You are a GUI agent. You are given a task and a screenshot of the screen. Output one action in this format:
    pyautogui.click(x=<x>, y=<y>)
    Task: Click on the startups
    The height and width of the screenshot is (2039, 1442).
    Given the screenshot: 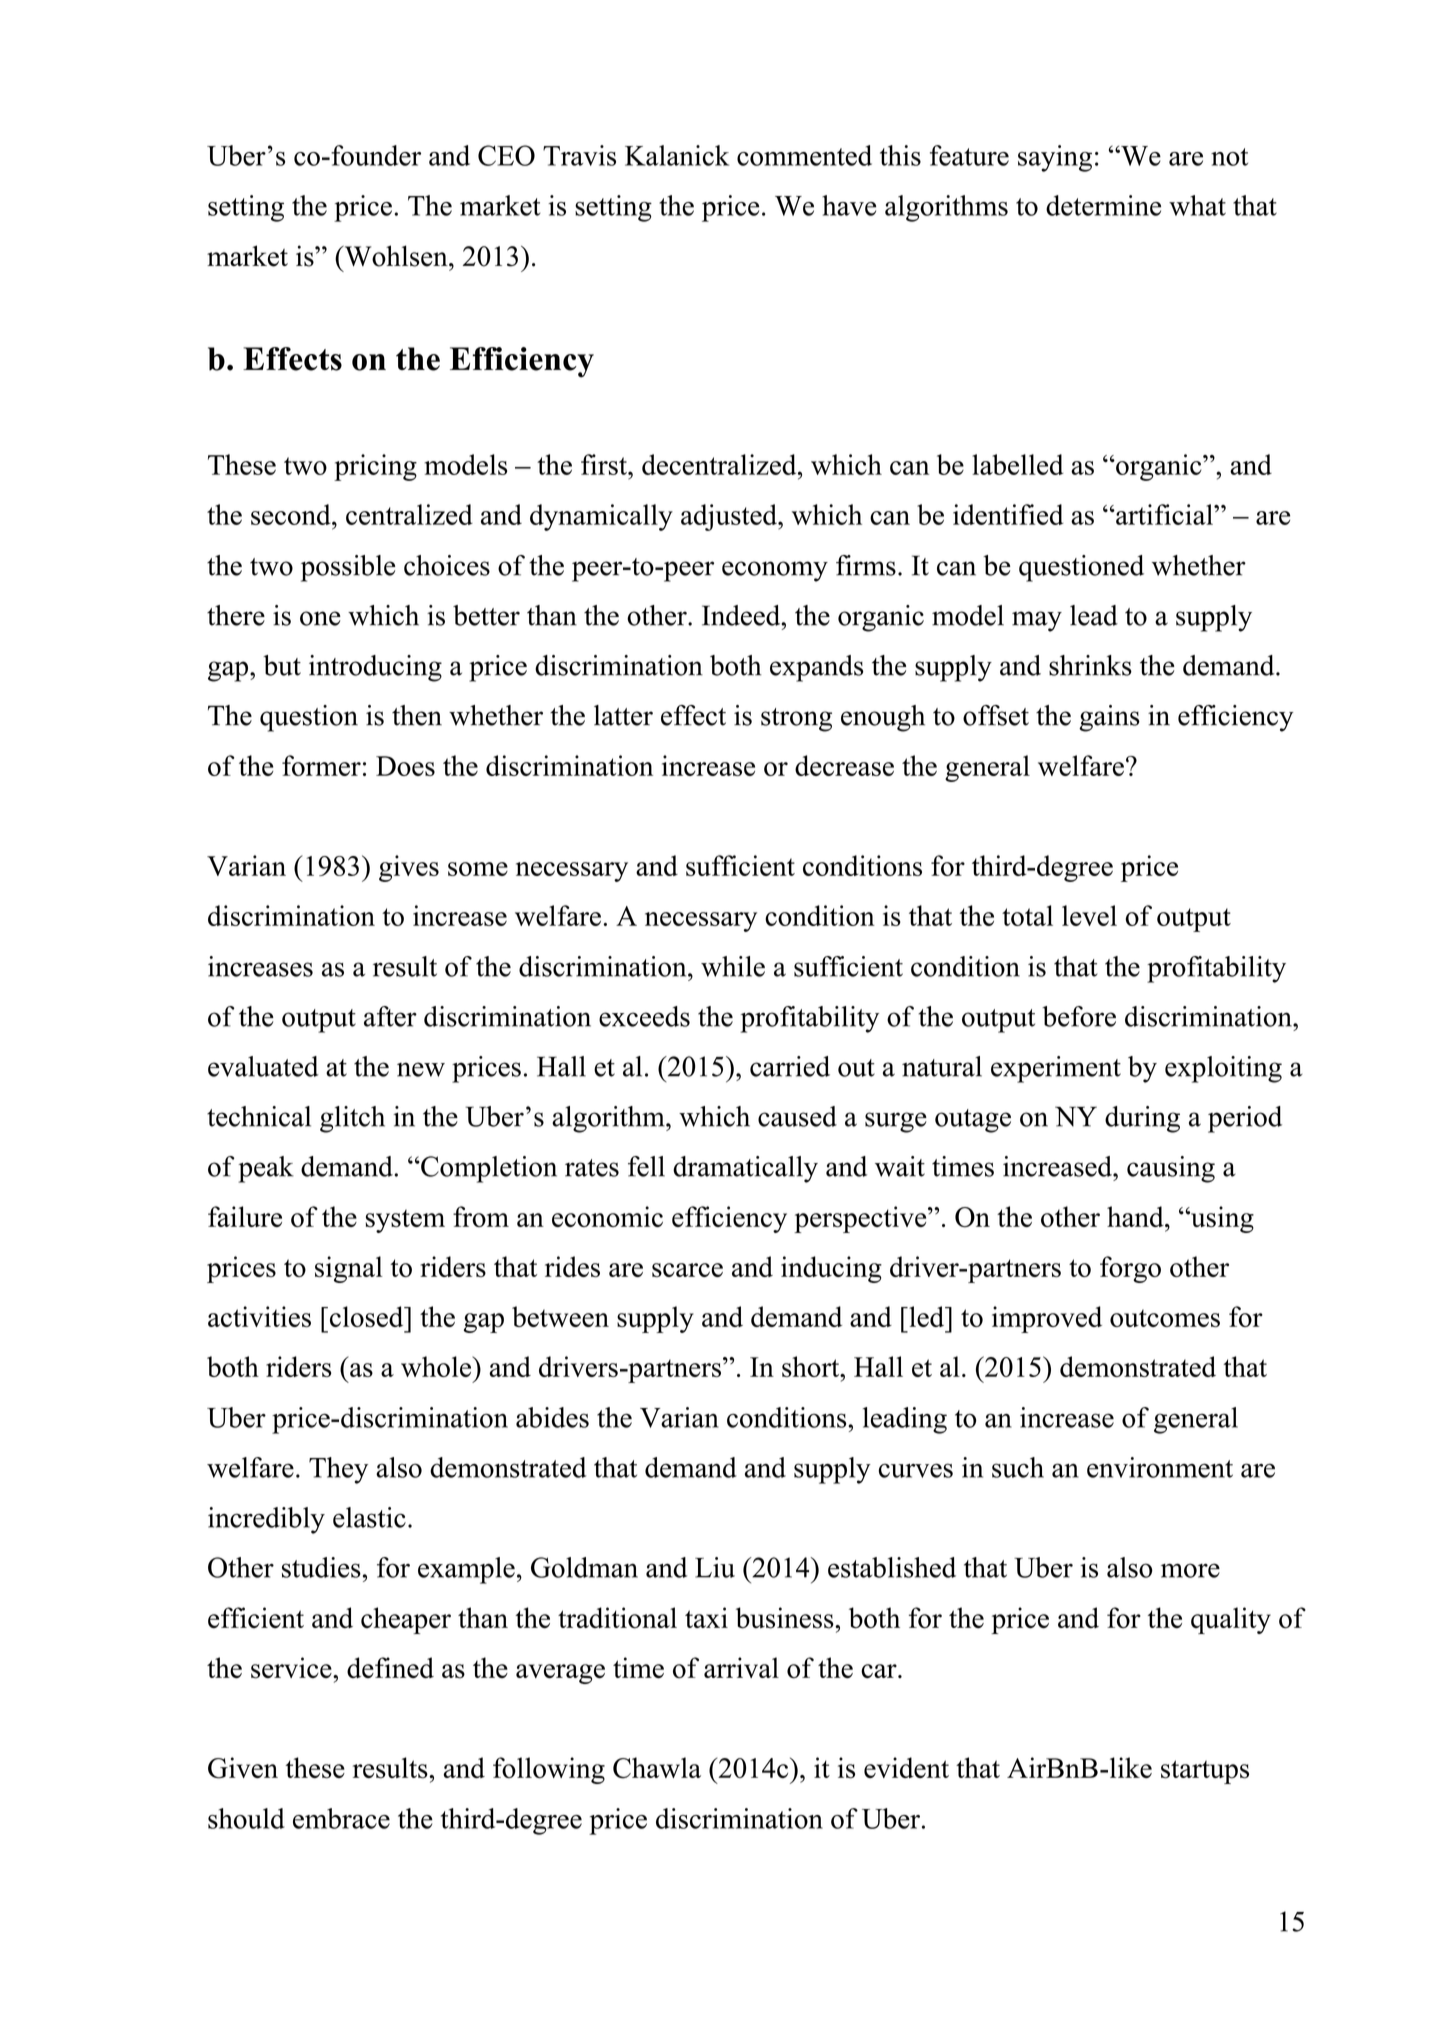 What is the action you would take?
    pyautogui.click(x=1205, y=1772)
